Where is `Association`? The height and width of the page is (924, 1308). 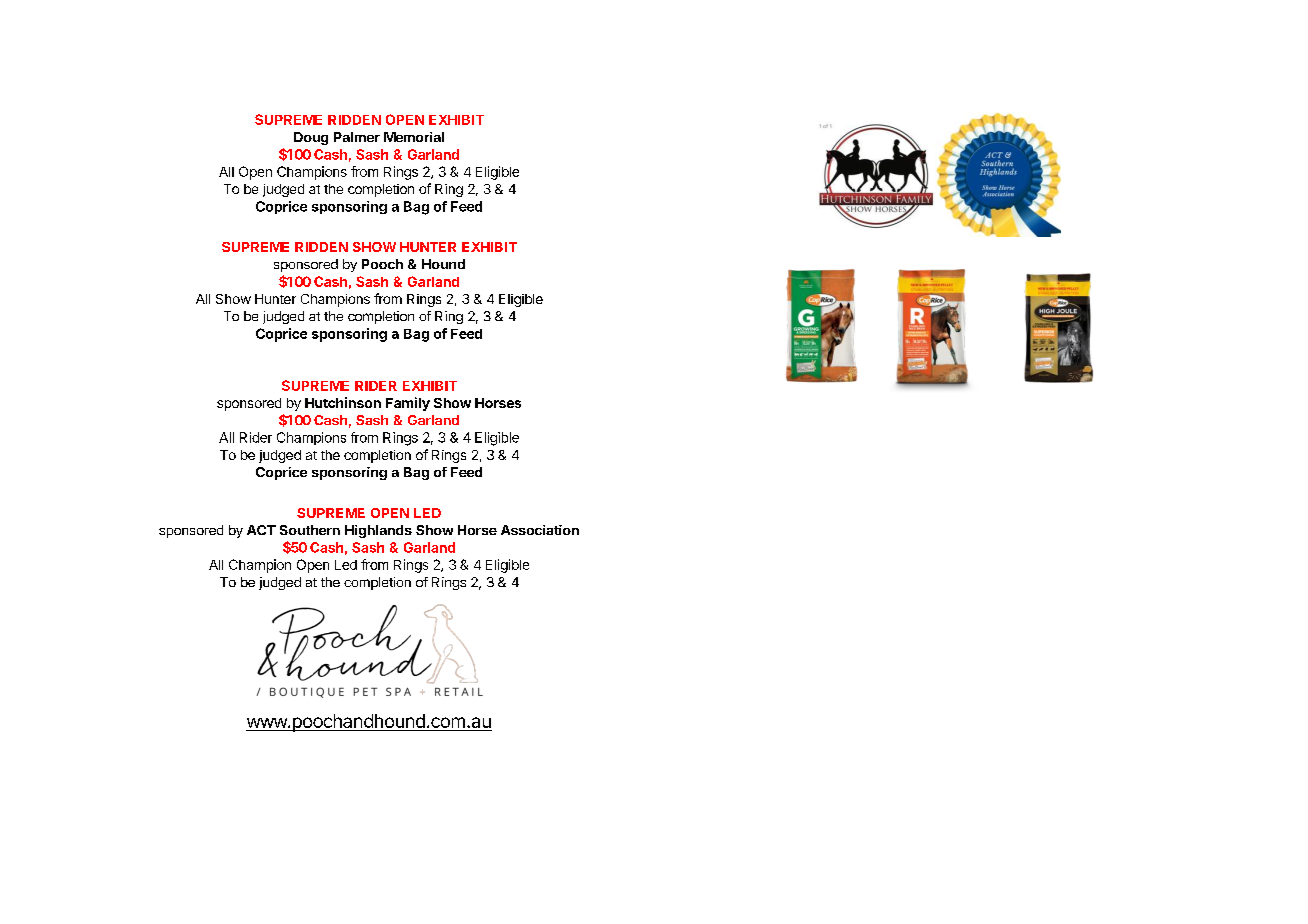 Association is located at coordinates (540, 530).
